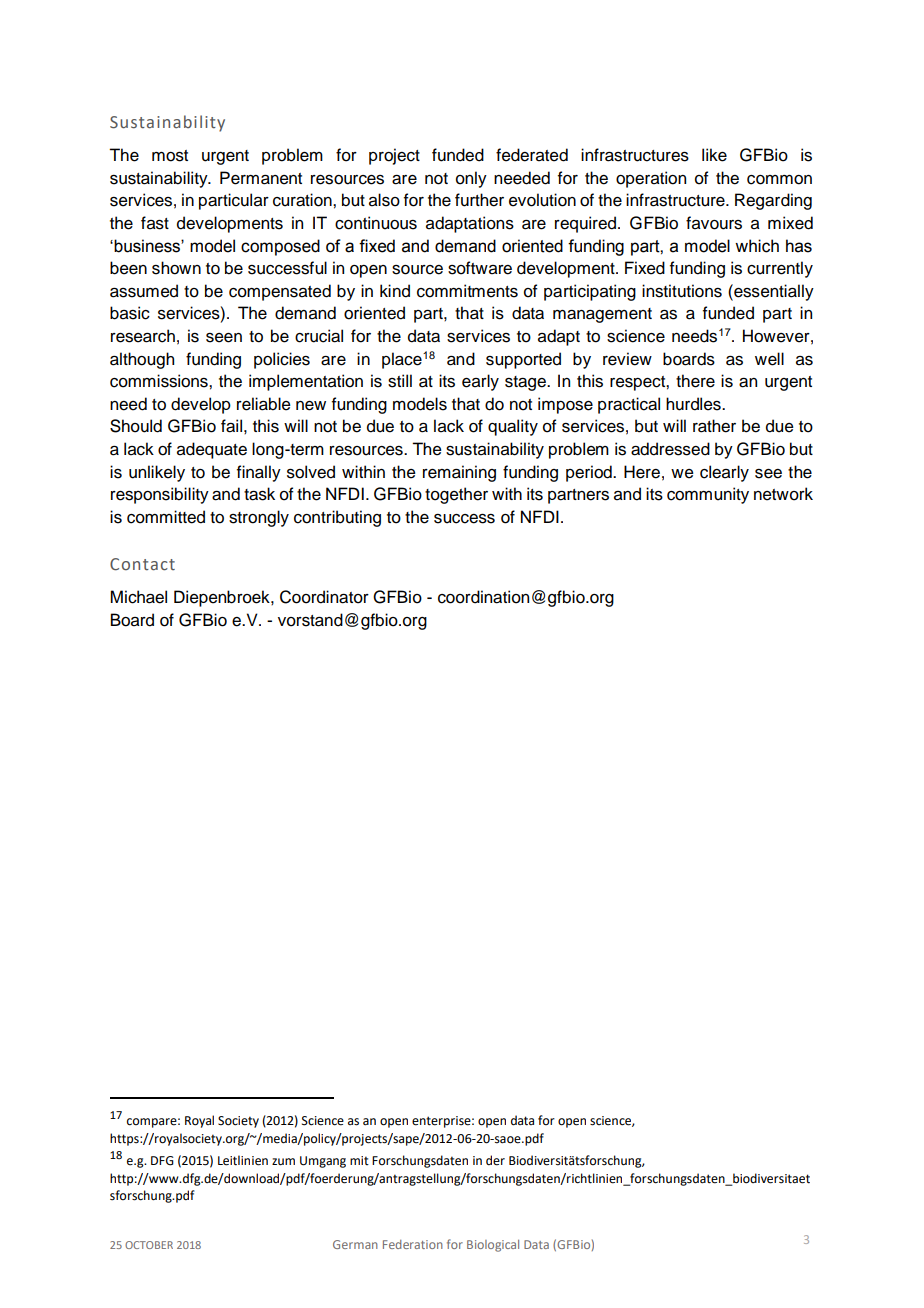 This screenshot has width=924, height=1308. What do you see at coordinates (471, 179) in the screenshot?
I see `only` at bounding box center [471, 179].
